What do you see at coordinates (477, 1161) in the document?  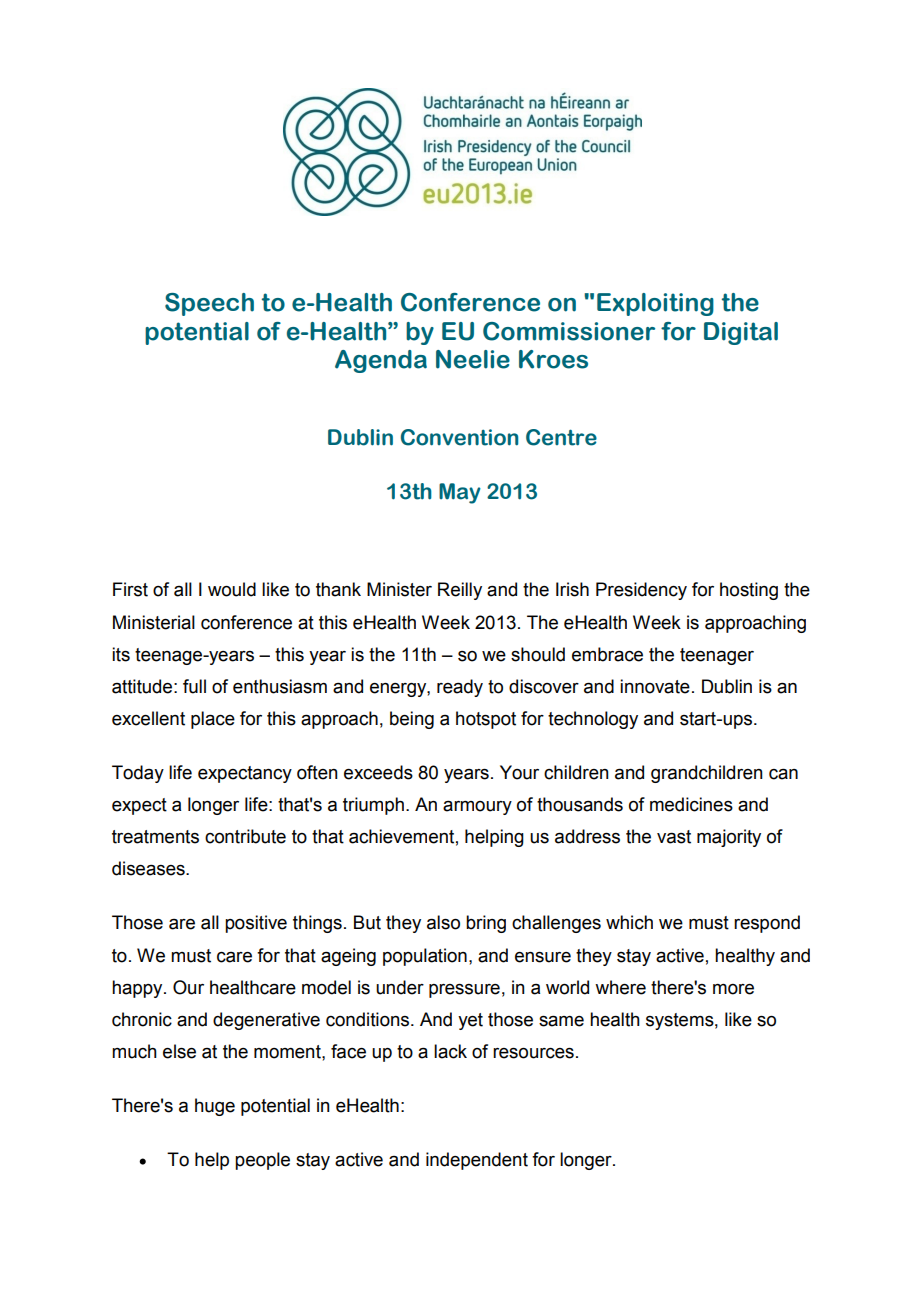 I see `independent` at bounding box center [477, 1161].
